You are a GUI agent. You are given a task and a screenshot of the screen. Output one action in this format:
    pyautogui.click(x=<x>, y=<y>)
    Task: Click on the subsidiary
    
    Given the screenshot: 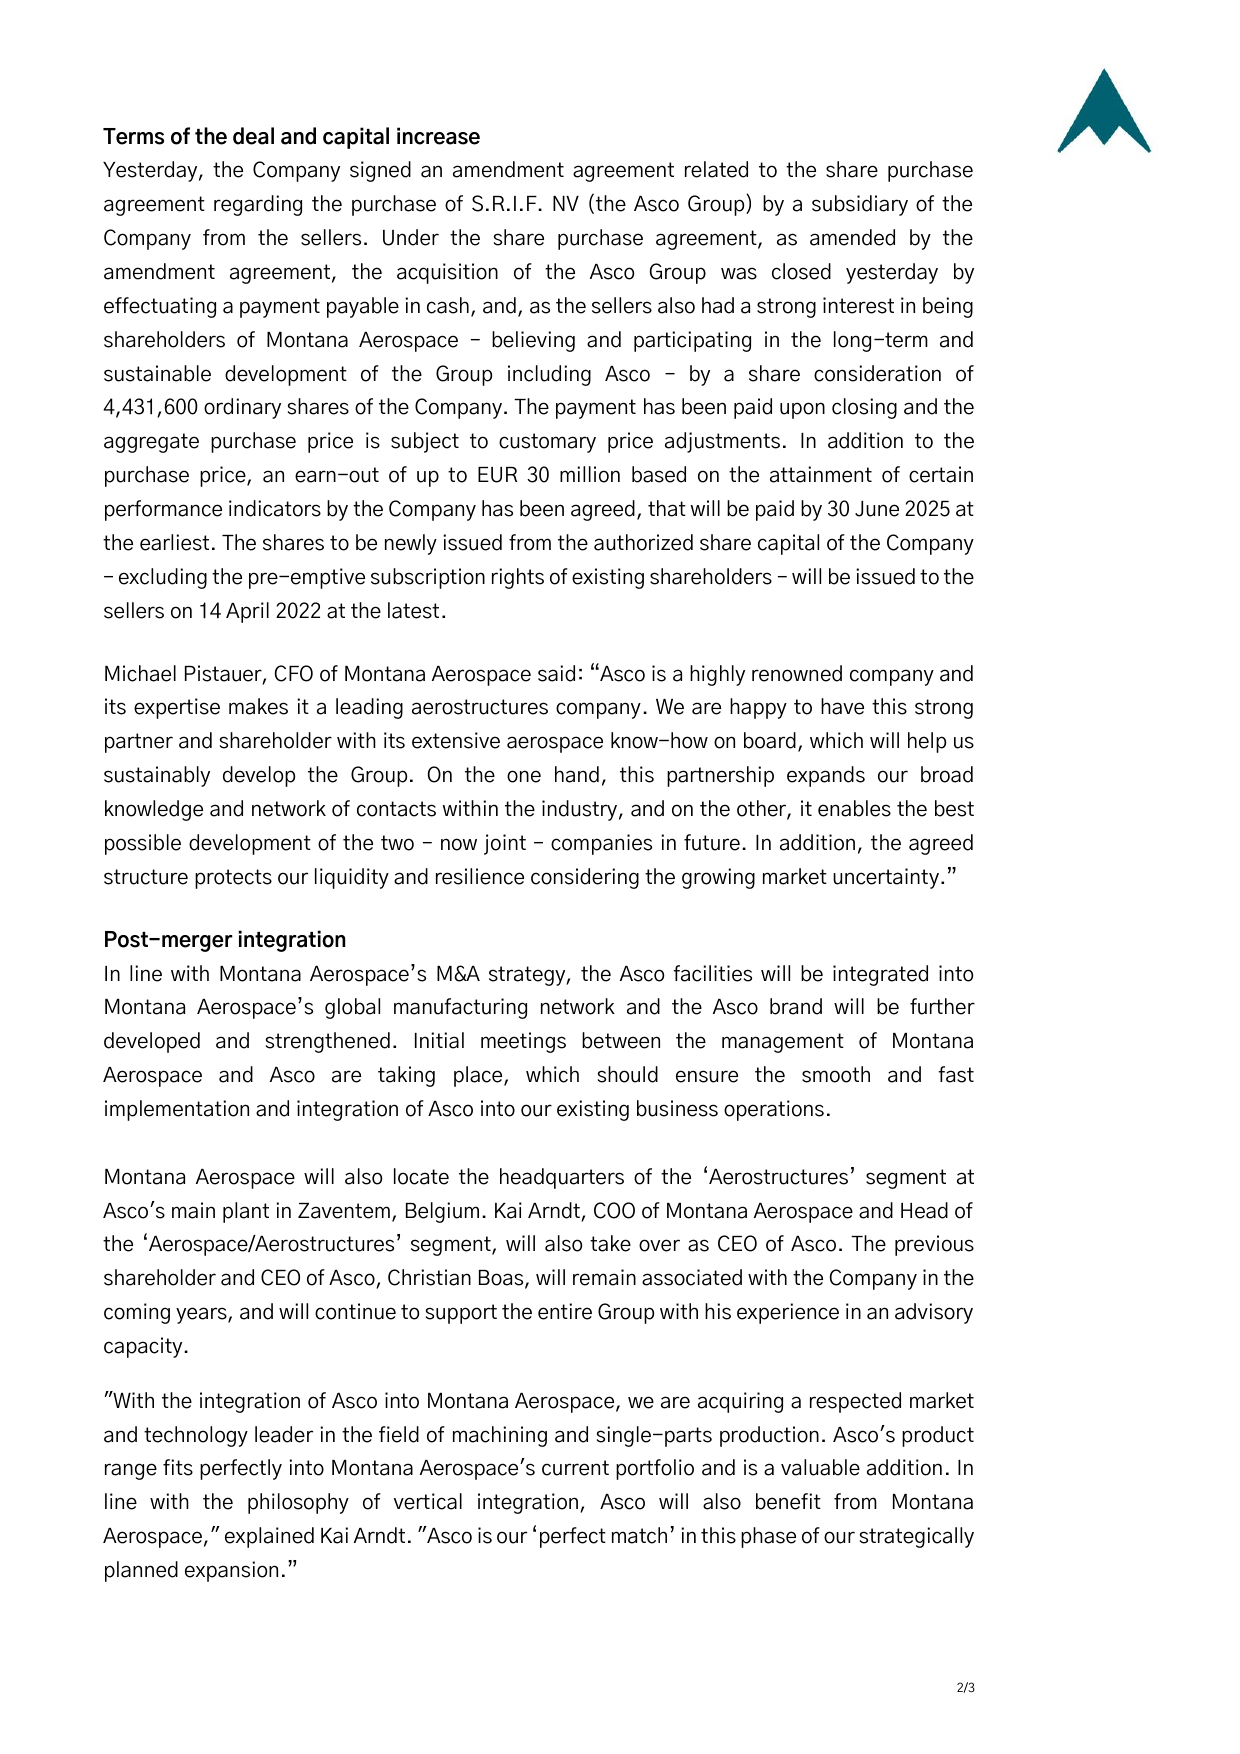 What is the action you would take?
    pyautogui.click(x=860, y=205)
